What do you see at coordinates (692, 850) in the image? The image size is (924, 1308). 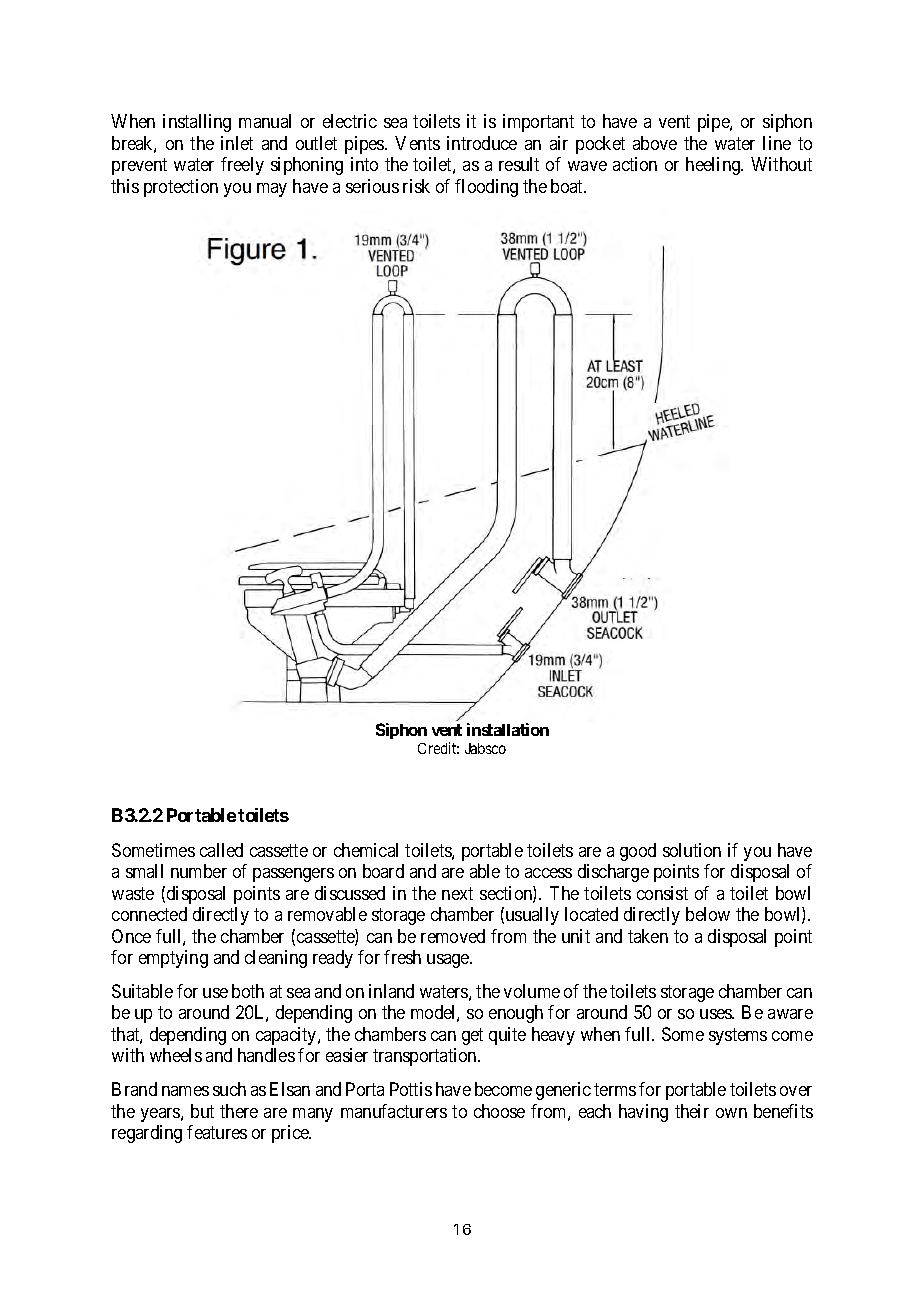 I see `solution` at bounding box center [692, 850].
